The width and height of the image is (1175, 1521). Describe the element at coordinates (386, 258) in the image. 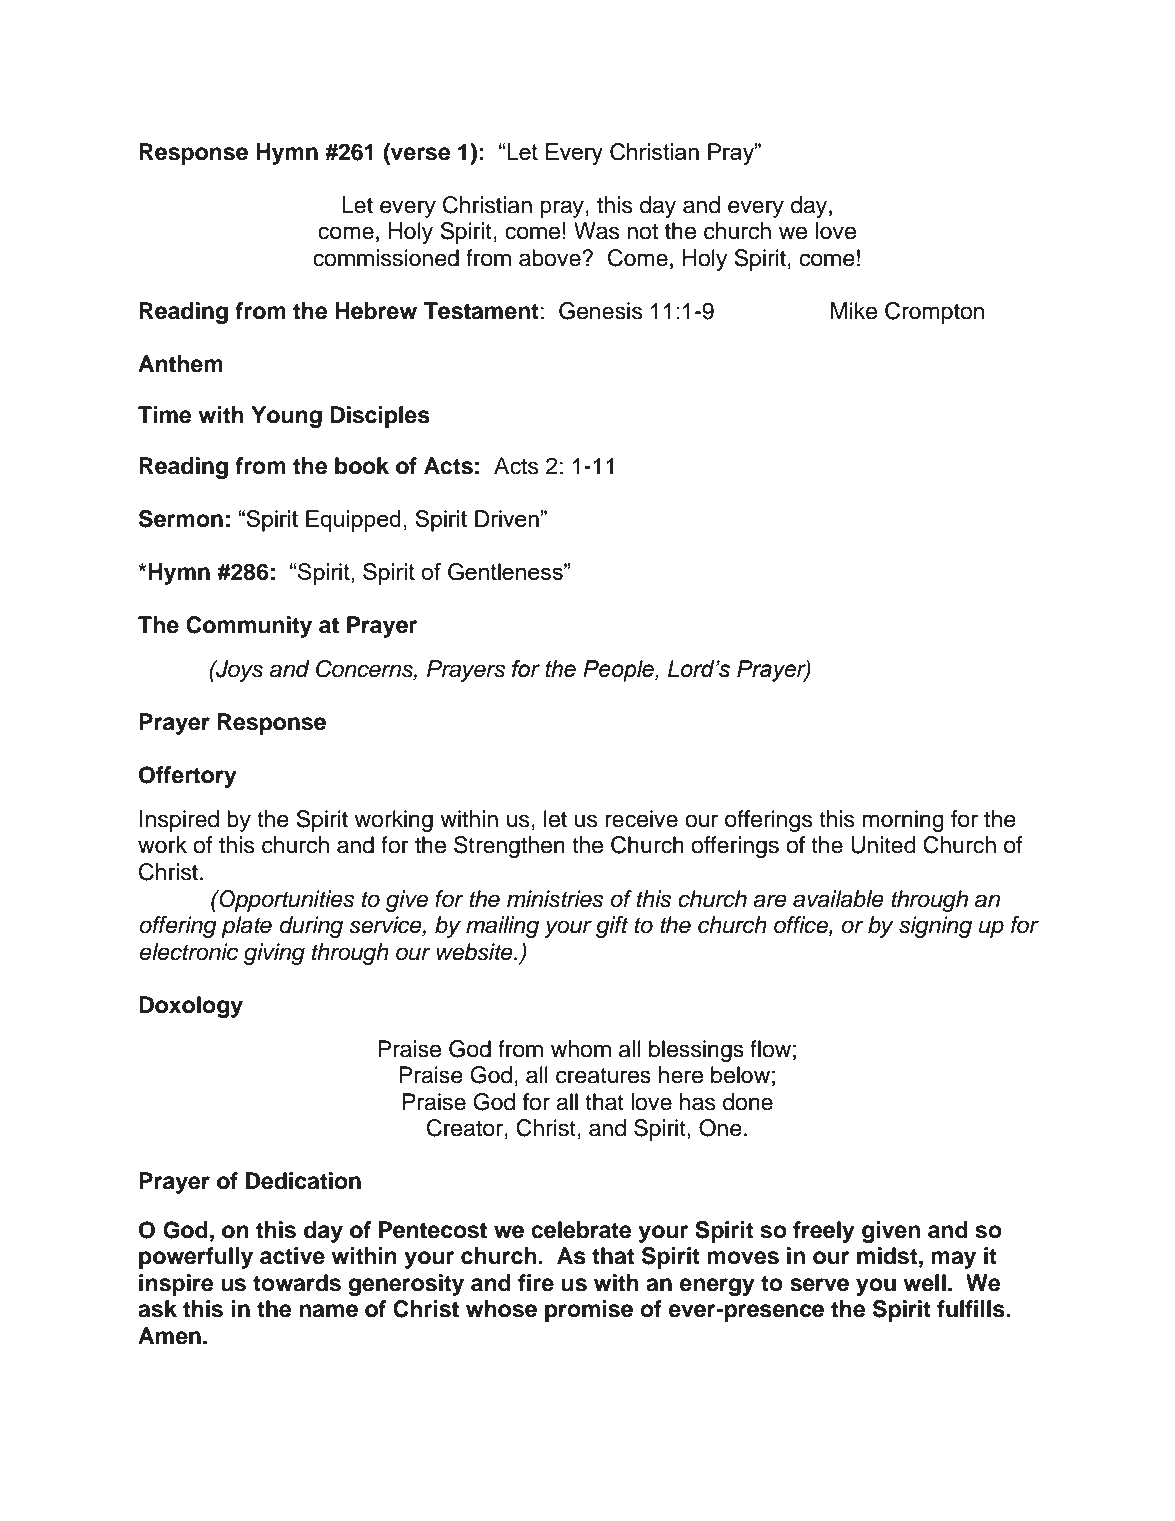

I see `commissioned` at that location.
